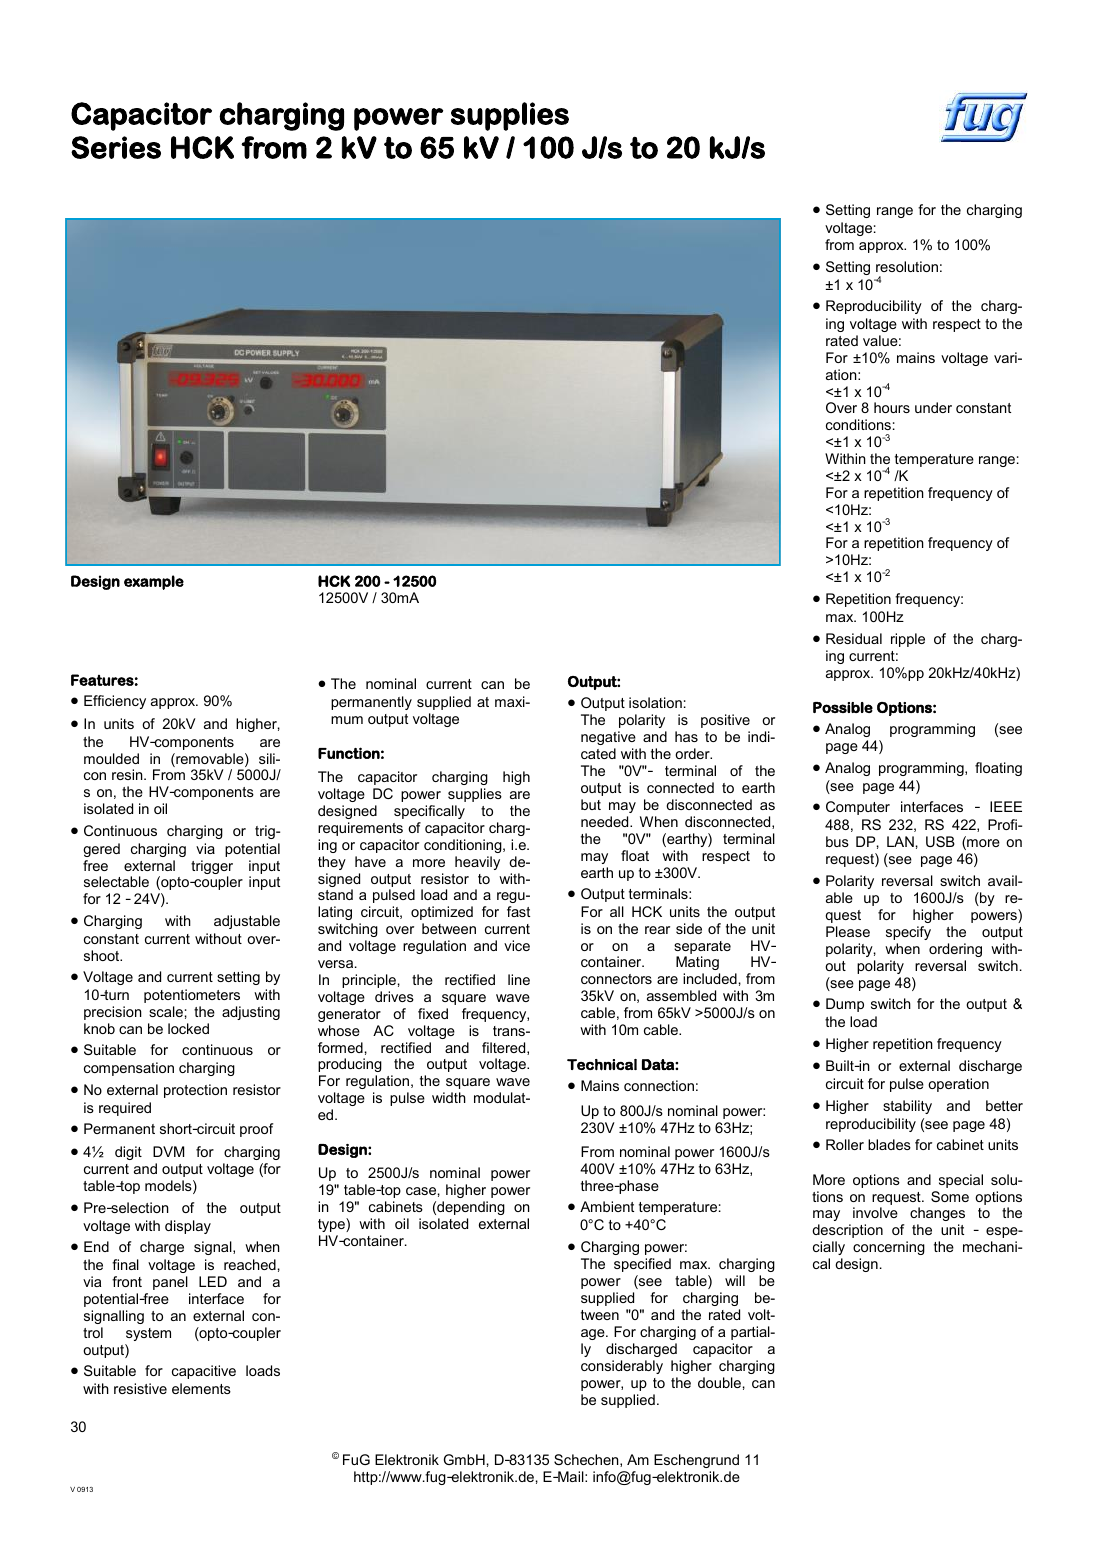 The width and height of the screenshot is (1093, 1546). Describe the element at coordinates (933, 407) in the screenshot. I see `under` at that location.
